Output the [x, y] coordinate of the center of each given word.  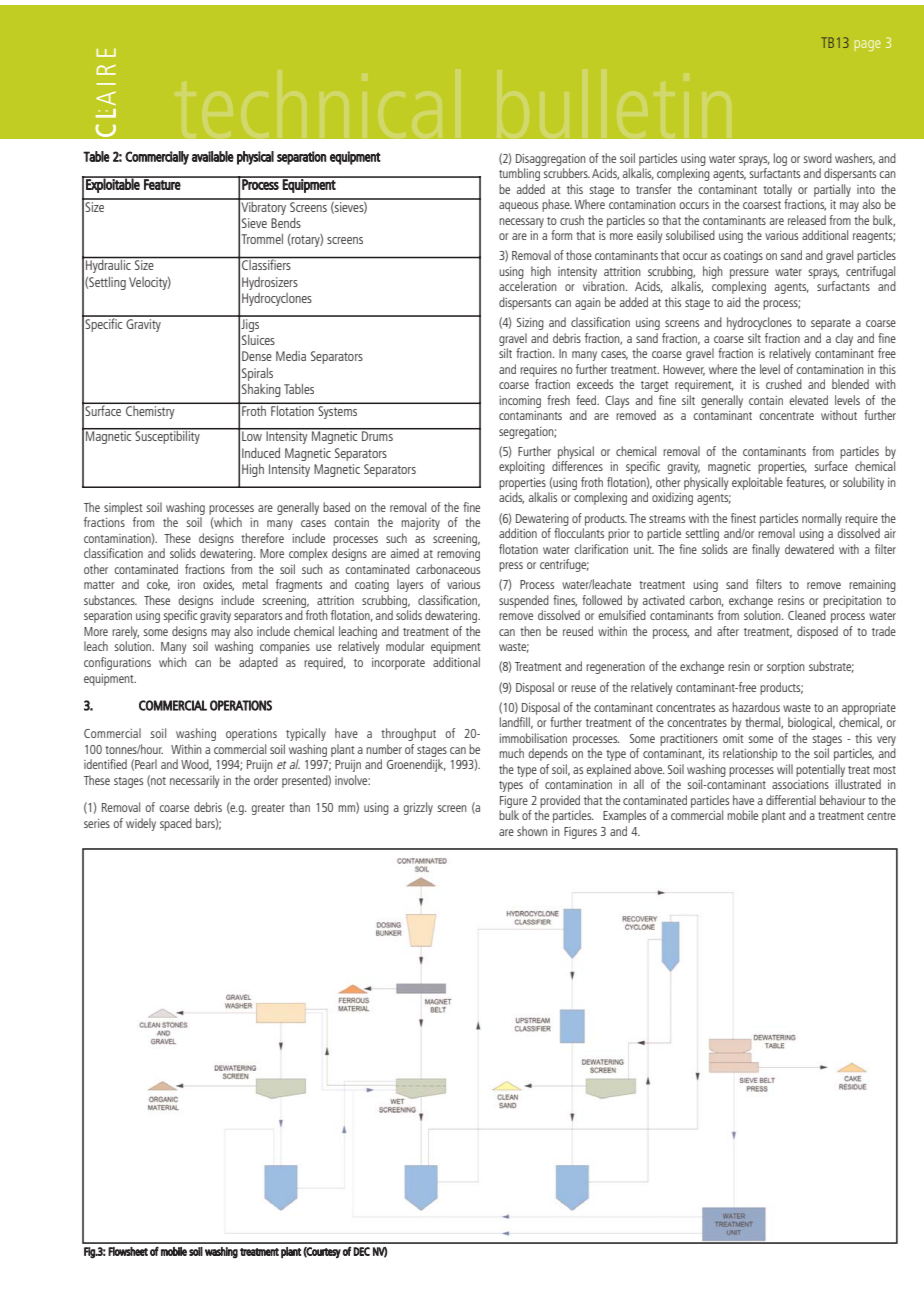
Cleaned [807, 615]
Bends [286, 223]
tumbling [519, 174]
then [530, 631]
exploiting [522, 467]
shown [532, 831]
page [868, 45]
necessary [521, 223]
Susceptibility [168, 436]
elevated [808, 400]
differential [791, 800]
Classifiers [266, 263]
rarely [125, 632]
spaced [176, 824]
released [807, 220]
